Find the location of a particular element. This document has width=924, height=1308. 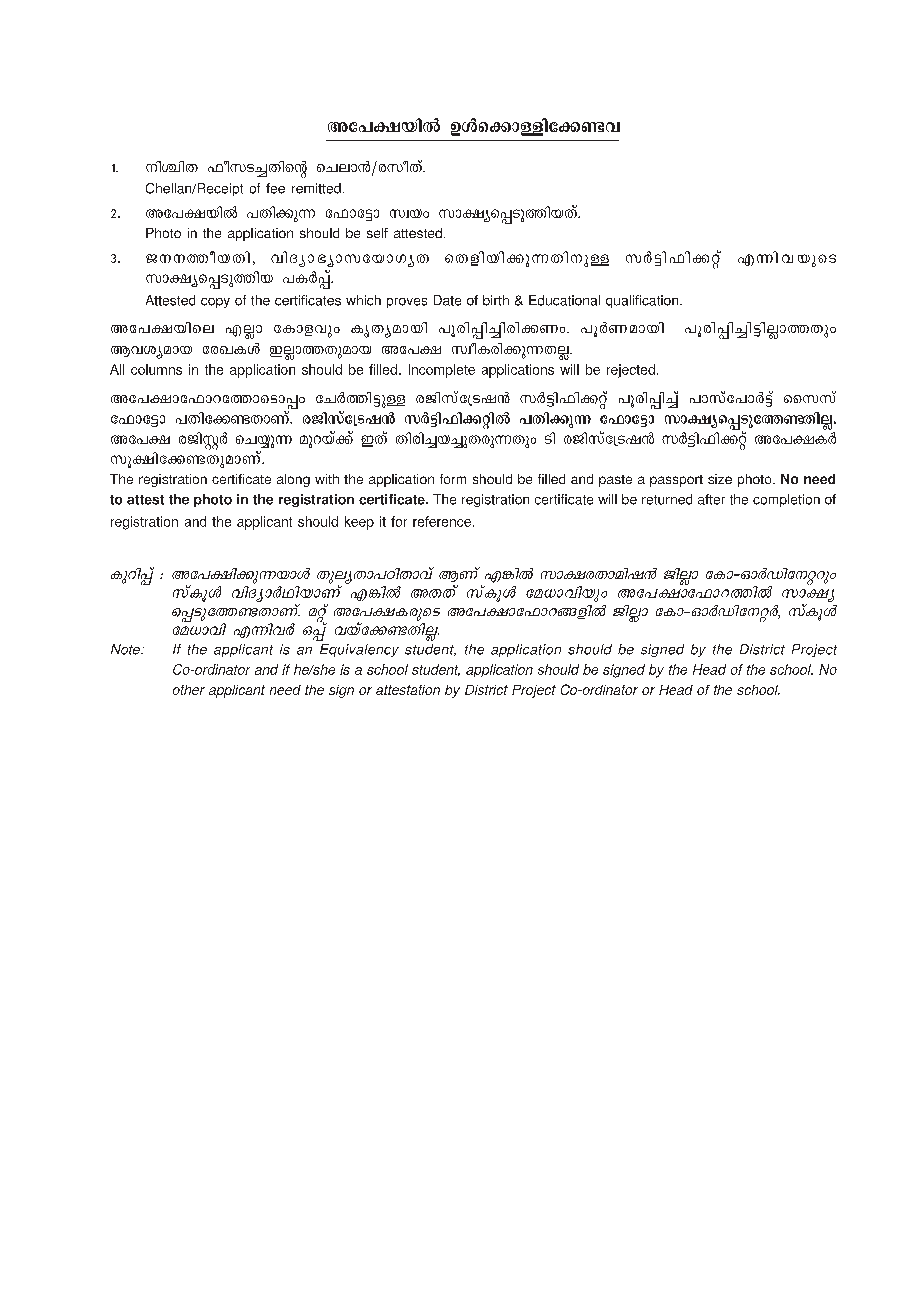

other is located at coordinates (189, 690).
